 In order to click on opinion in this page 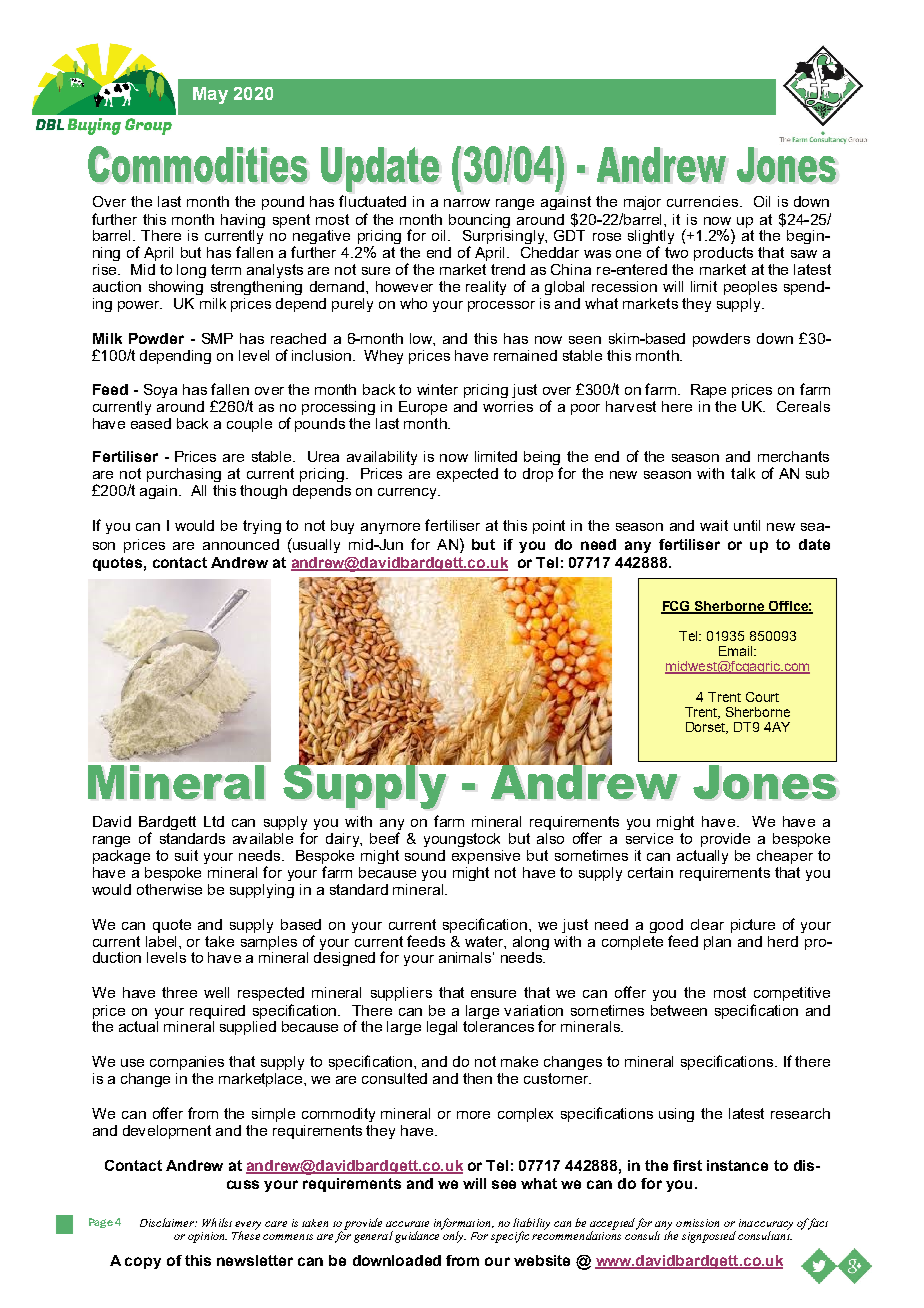, I will do `click(207, 1237)`.
